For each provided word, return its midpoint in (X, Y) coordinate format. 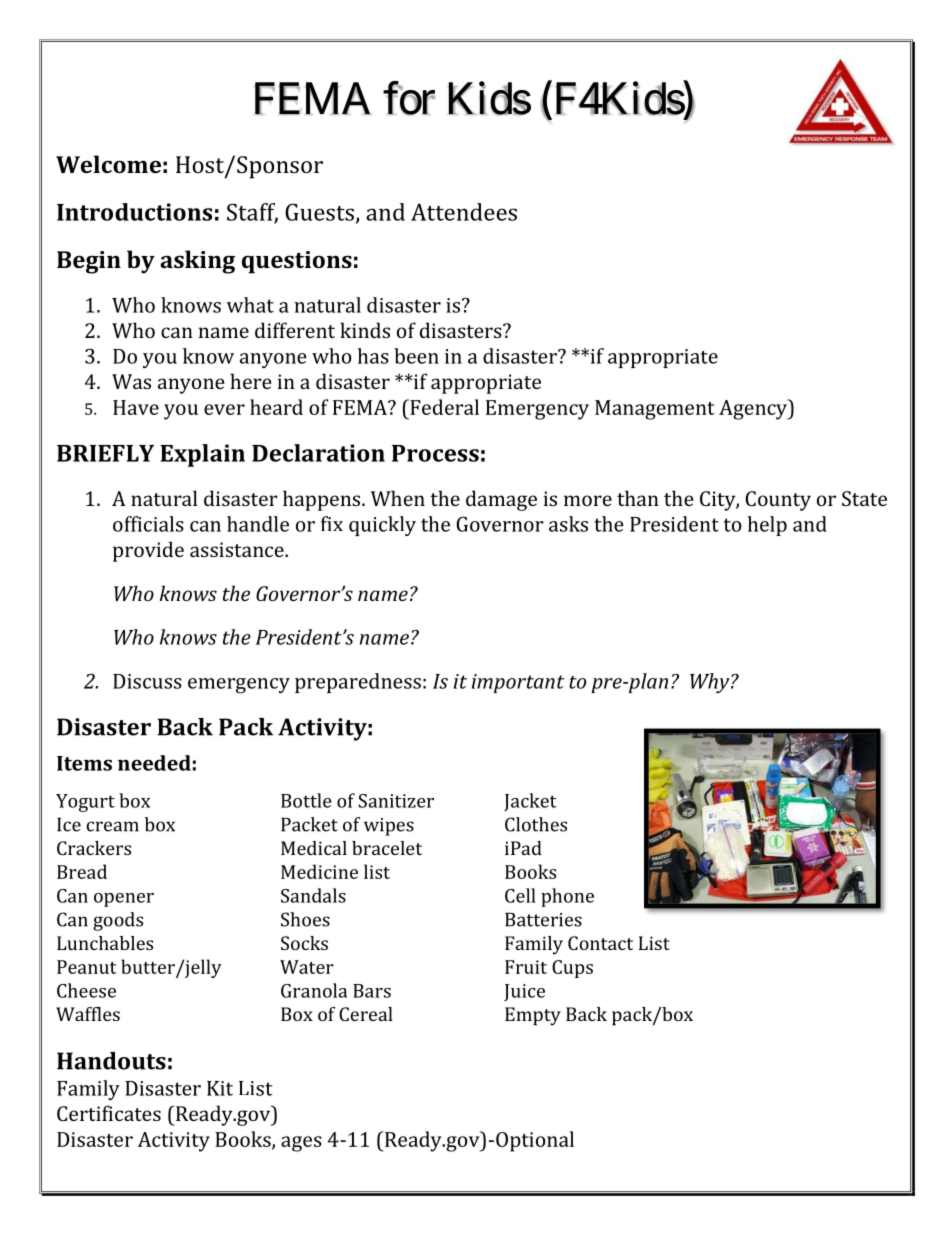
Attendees (464, 212)
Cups (572, 969)
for (409, 98)
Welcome (108, 164)
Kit (220, 1088)
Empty (533, 1016)
